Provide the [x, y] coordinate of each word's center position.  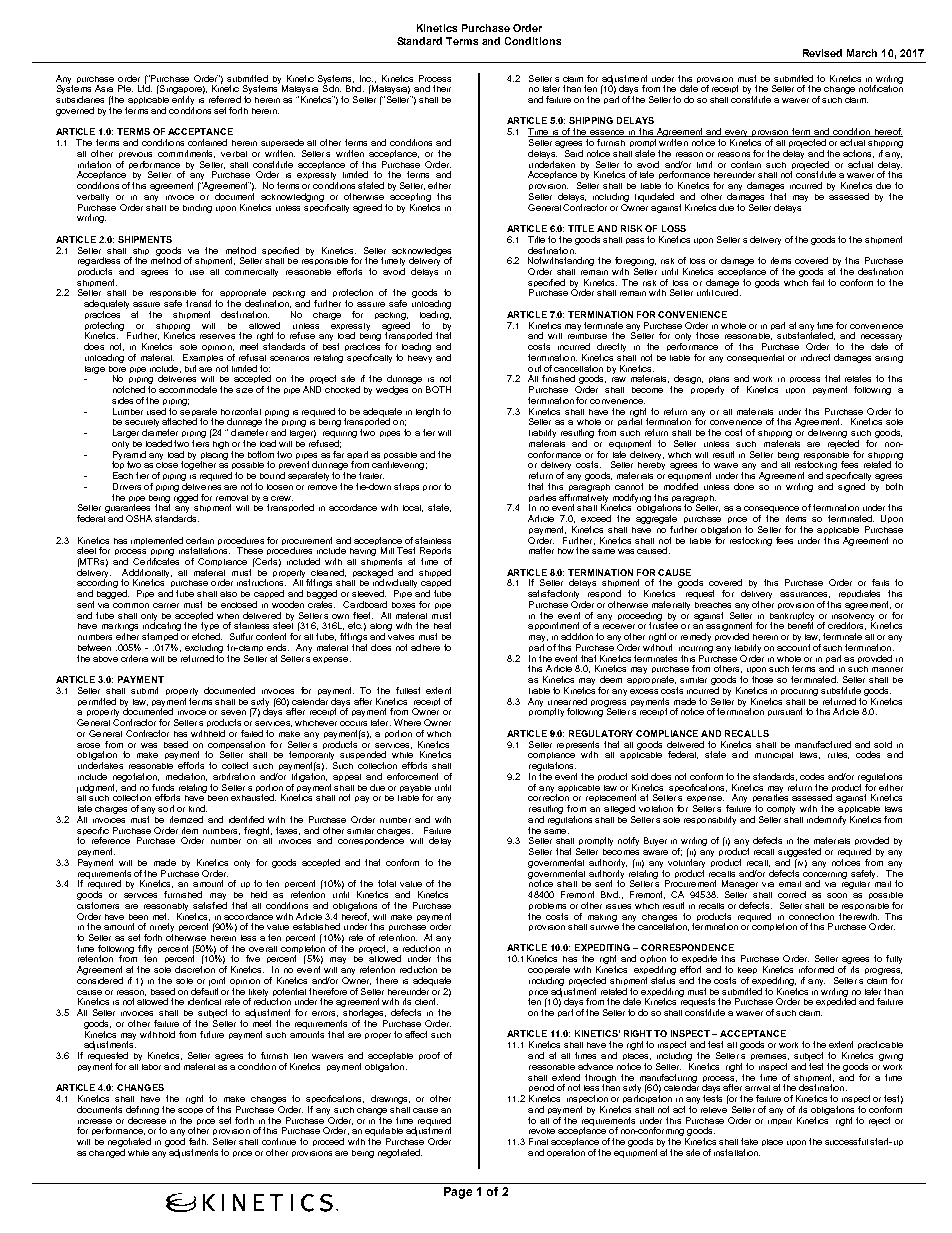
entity [183, 102]
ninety [162, 929]
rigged [186, 498]
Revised [822, 53]
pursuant [785, 712]
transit [198, 303]
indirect [815, 357]
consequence [771, 511]
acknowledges [422, 252]
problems [547, 906]
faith [198, 1141]
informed [816, 969]
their [442, 88]
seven [233, 712]
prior [432, 488]
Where [407, 722]
